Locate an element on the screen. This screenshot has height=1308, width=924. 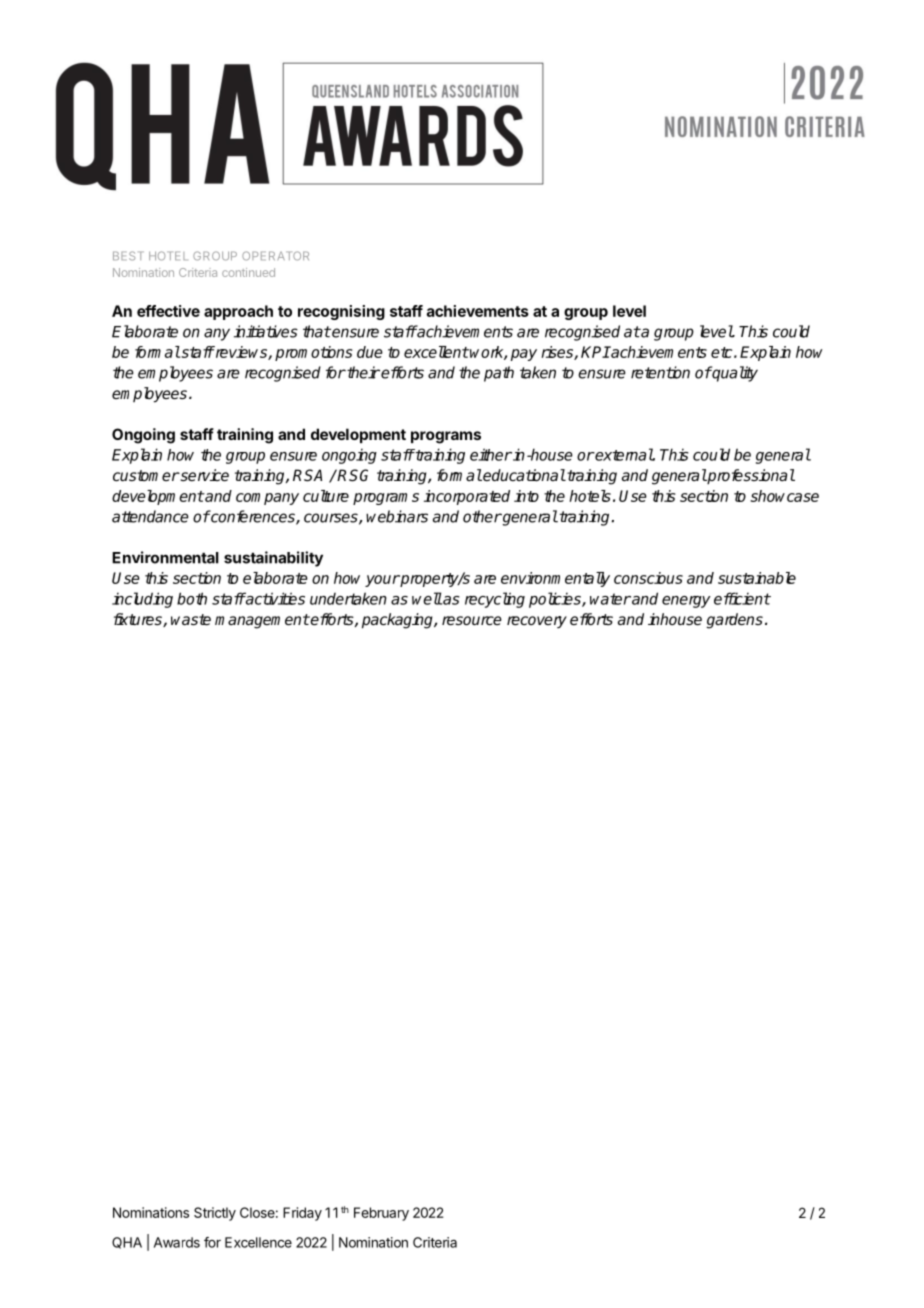
Strictly is located at coordinates (215, 1214).
